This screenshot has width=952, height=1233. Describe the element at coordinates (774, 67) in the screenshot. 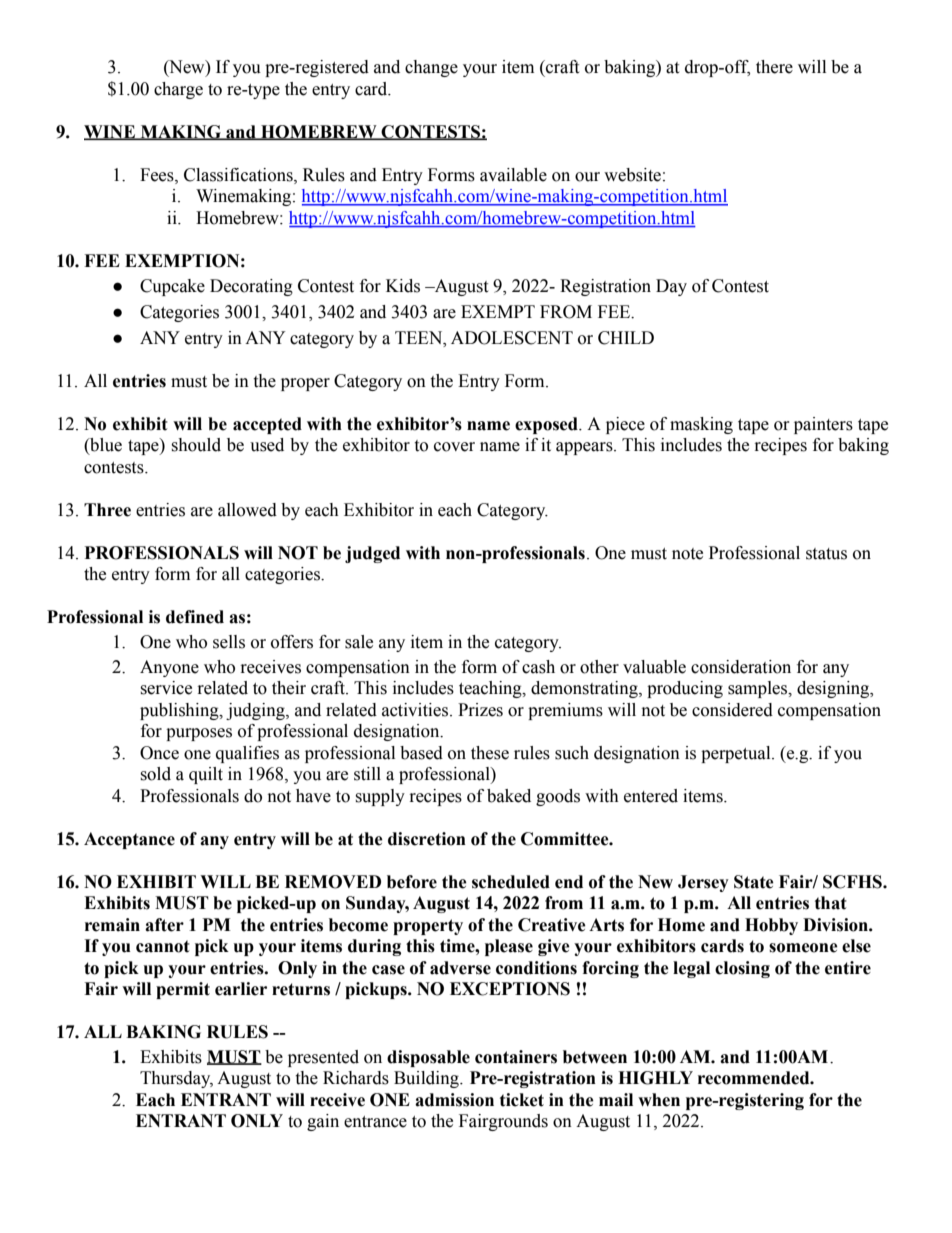

I see `there` at that location.
